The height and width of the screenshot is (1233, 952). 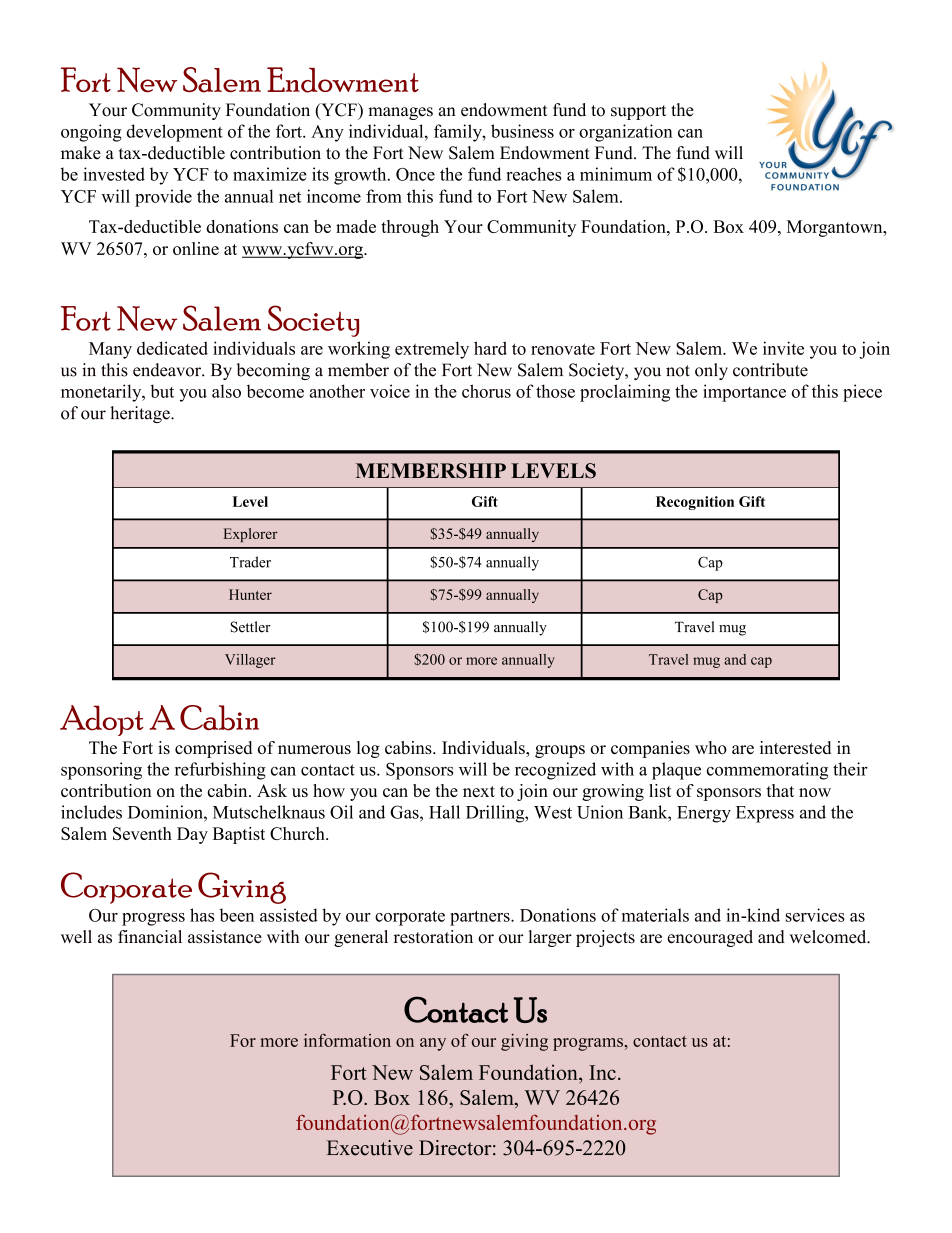 What do you see at coordinates (560, 751) in the screenshot?
I see `groups` at bounding box center [560, 751].
